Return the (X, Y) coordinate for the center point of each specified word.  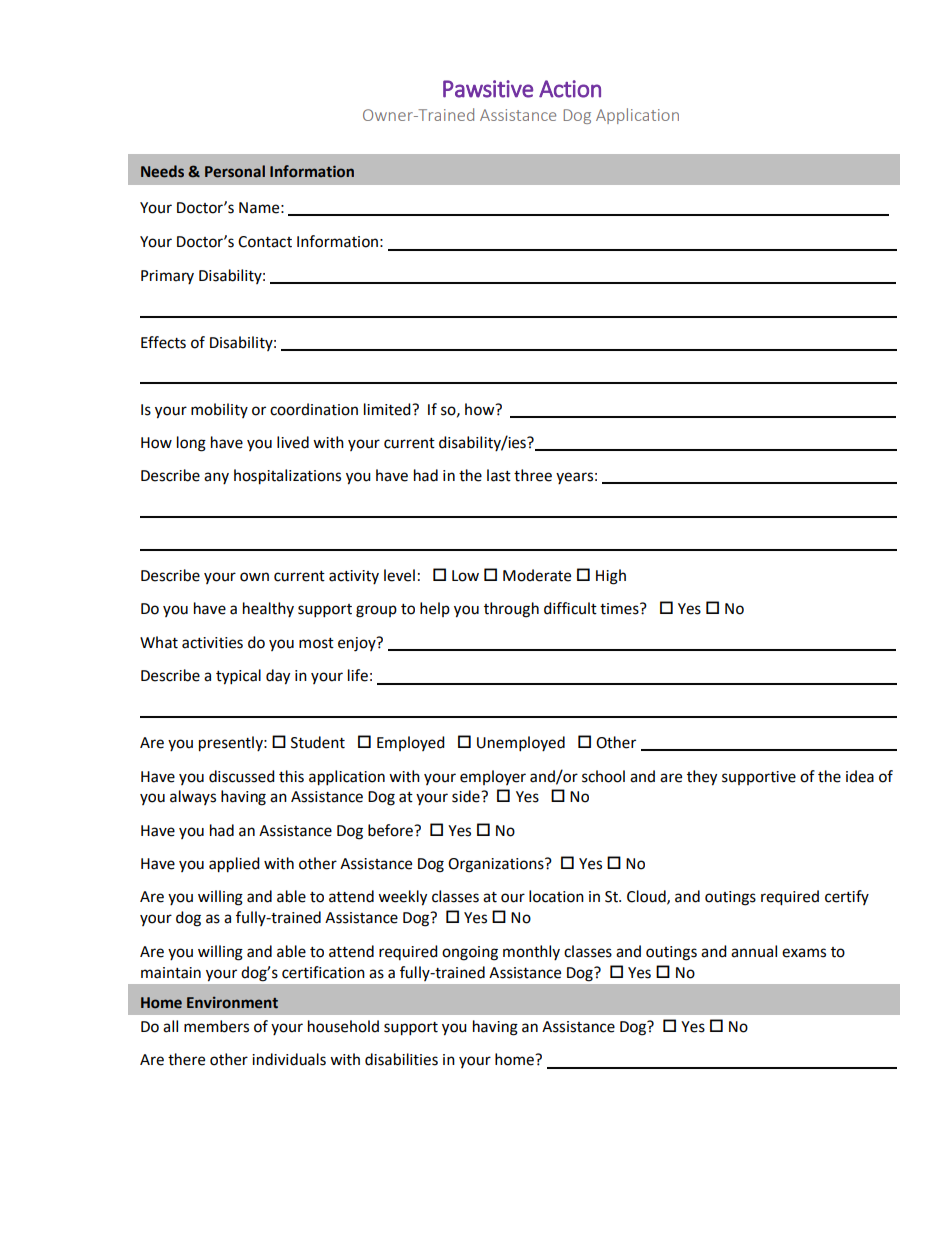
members (216, 1026)
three (533, 475)
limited (388, 409)
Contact (265, 242)
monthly (531, 952)
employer (493, 777)
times (620, 609)
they (702, 778)
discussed (242, 776)
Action (570, 89)
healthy (268, 609)
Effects (163, 342)
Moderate (537, 575)
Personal (235, 171)
